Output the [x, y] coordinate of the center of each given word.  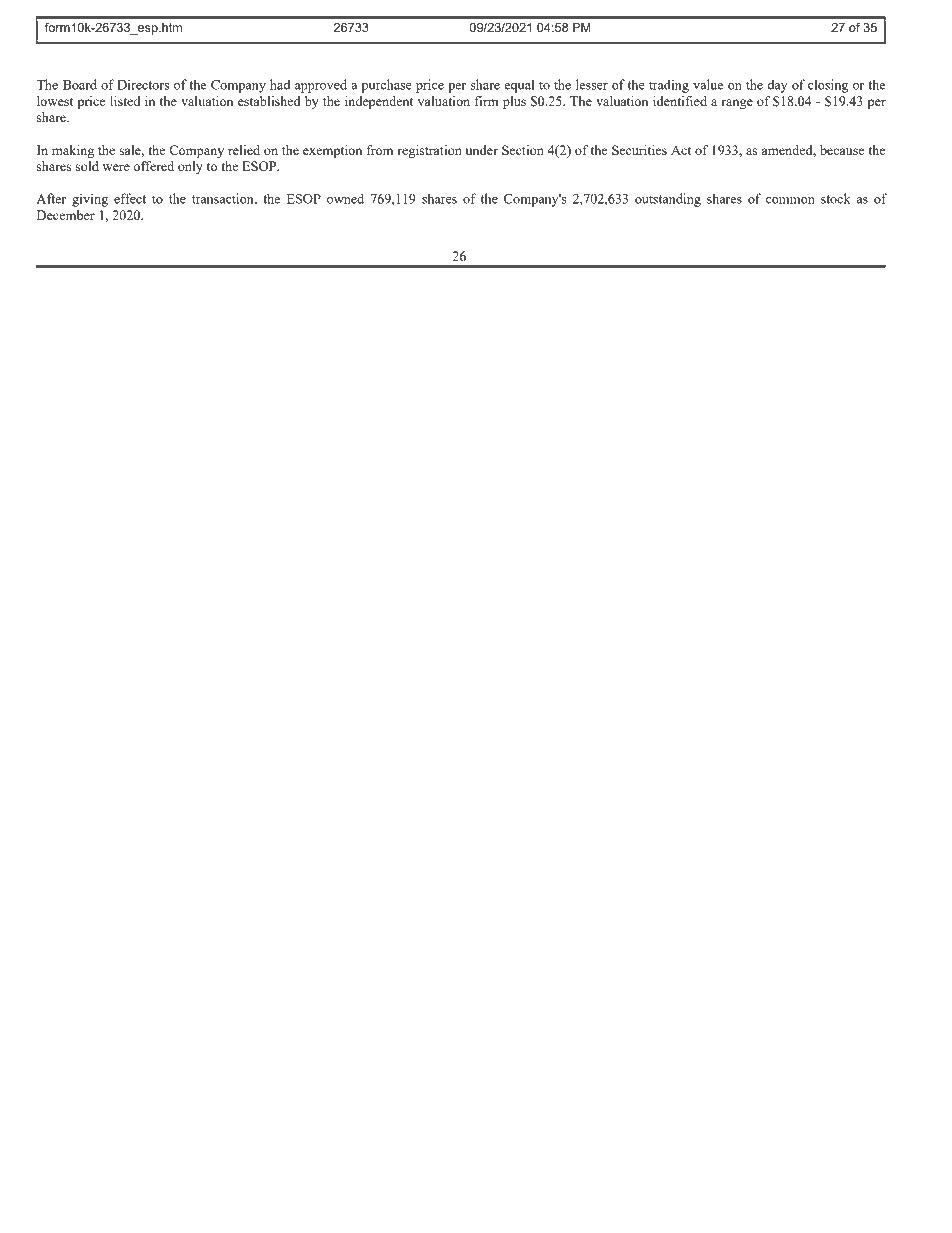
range [737, 104]
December [66, 215]
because [842, 150]
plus [514, 102]
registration [430, 151]
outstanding [668, 200]
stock [836, 198]
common [790, 200]
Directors [143, 84]
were [116, 167]
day [777, 86]
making [73, 151]
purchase [387, 86]
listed [125, 101]
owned [345, 198]
